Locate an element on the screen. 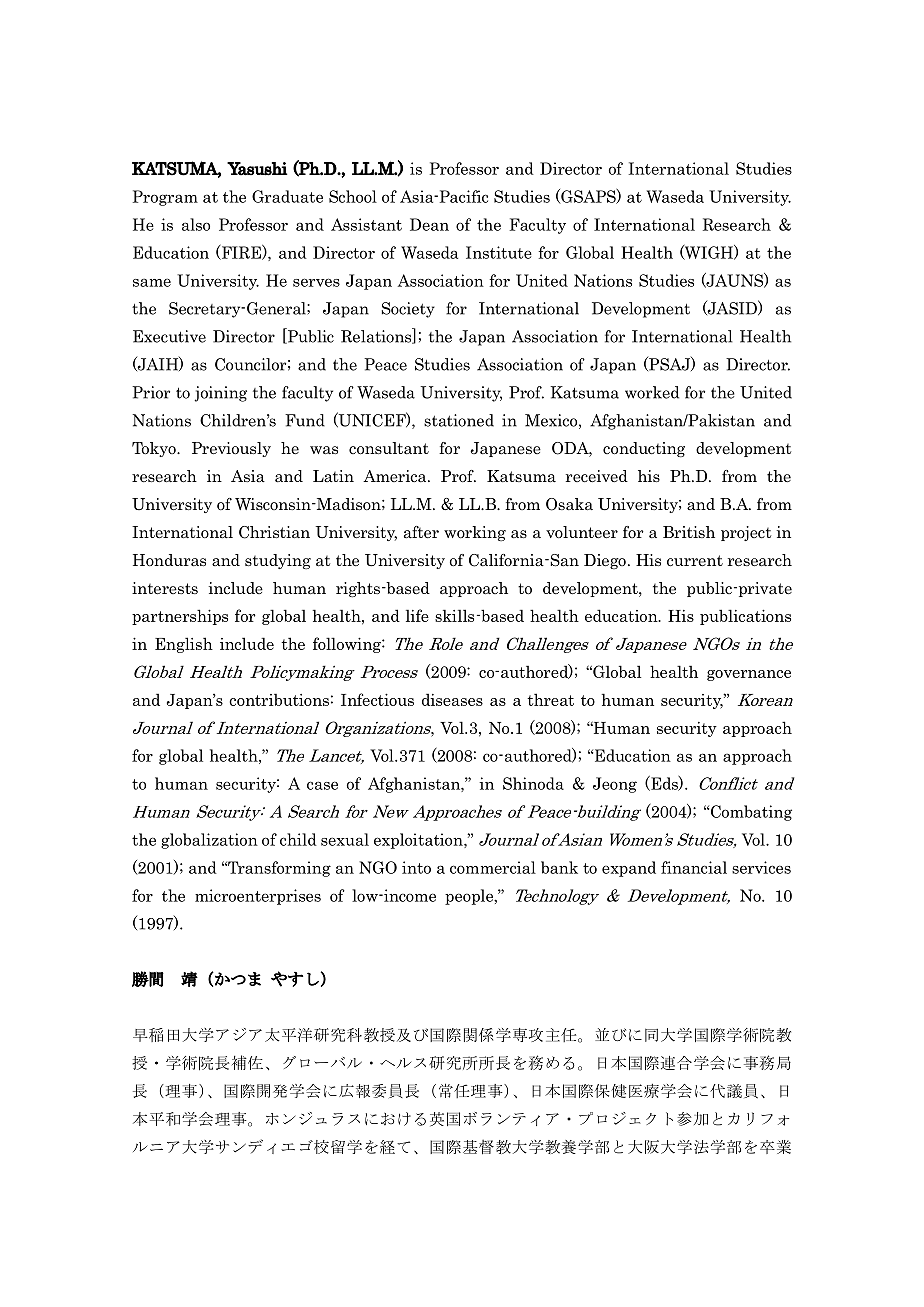 The width and height of the screenshot is (924, 1307). financial is located at coordinates (694, 867).
